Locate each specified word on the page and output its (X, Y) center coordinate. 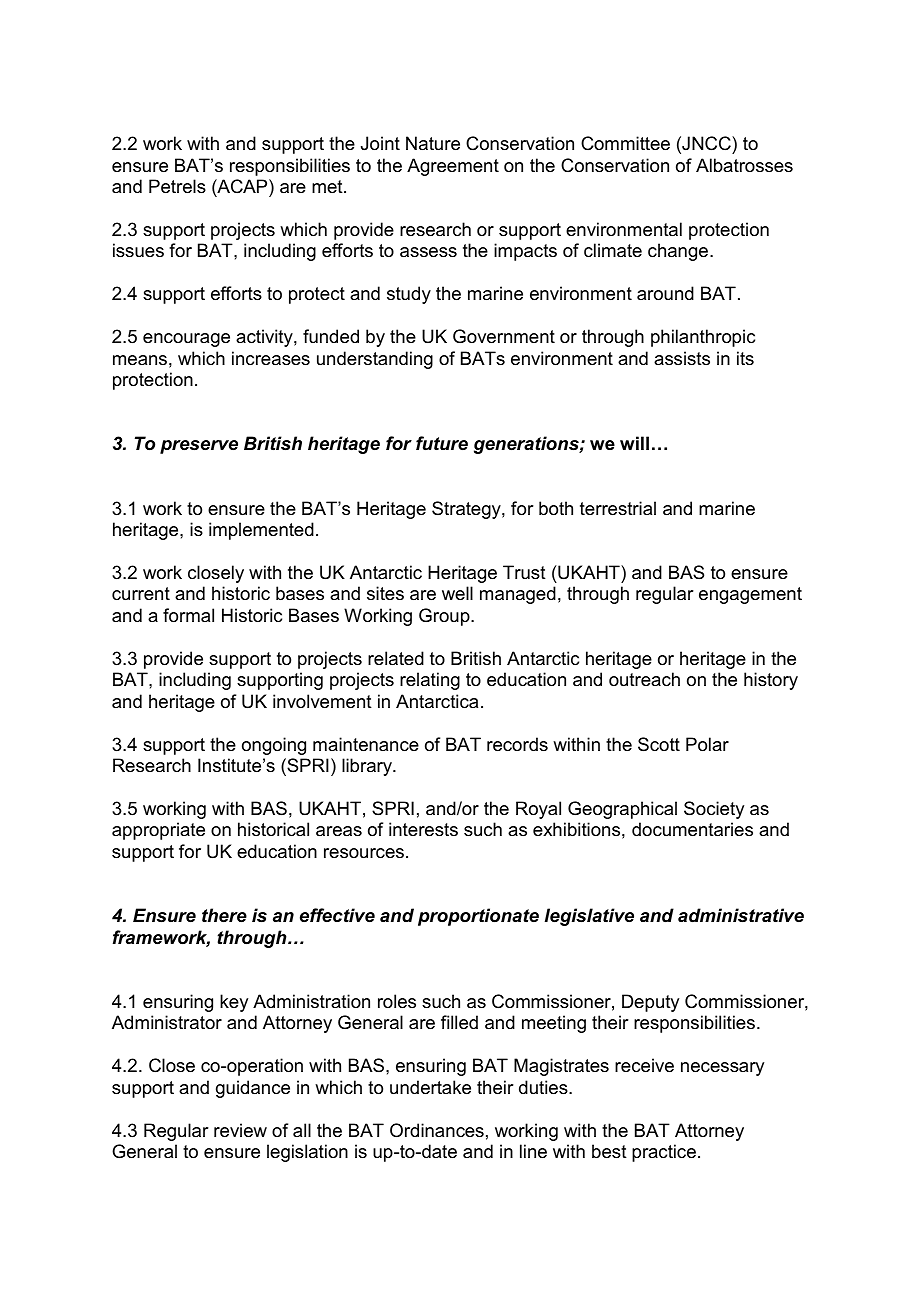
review (240, 1130)
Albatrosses (744, 165)
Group (445, 617)
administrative (741, 915)
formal (188, 615)
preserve (199, 447)
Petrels (177, 186)
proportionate (478, 917)
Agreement (453, 167)
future (442, 443)
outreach (644, 679)
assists (682, 358)
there (224, 915)
